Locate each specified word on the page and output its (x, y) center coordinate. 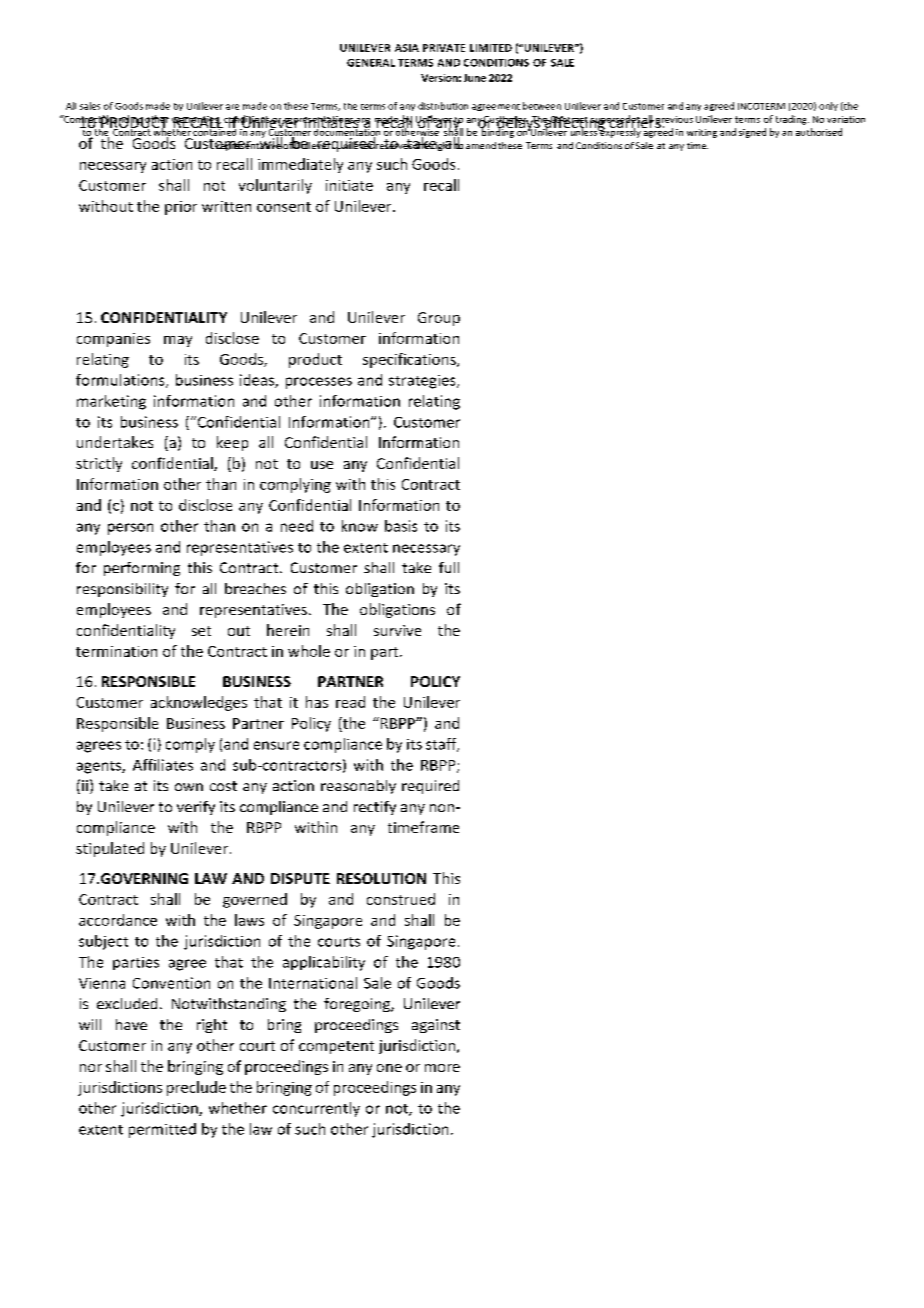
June (475, 78)
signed (752, 133)
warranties (196, 120)
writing (702, 133)
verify (196, 808)
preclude (196, 1088)
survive (397, 630)
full (449, 567)
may (178, 341)
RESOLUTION (381, 878)
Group (439, 319)
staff (442, 745)
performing (142, 569)
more (442, 1068)
